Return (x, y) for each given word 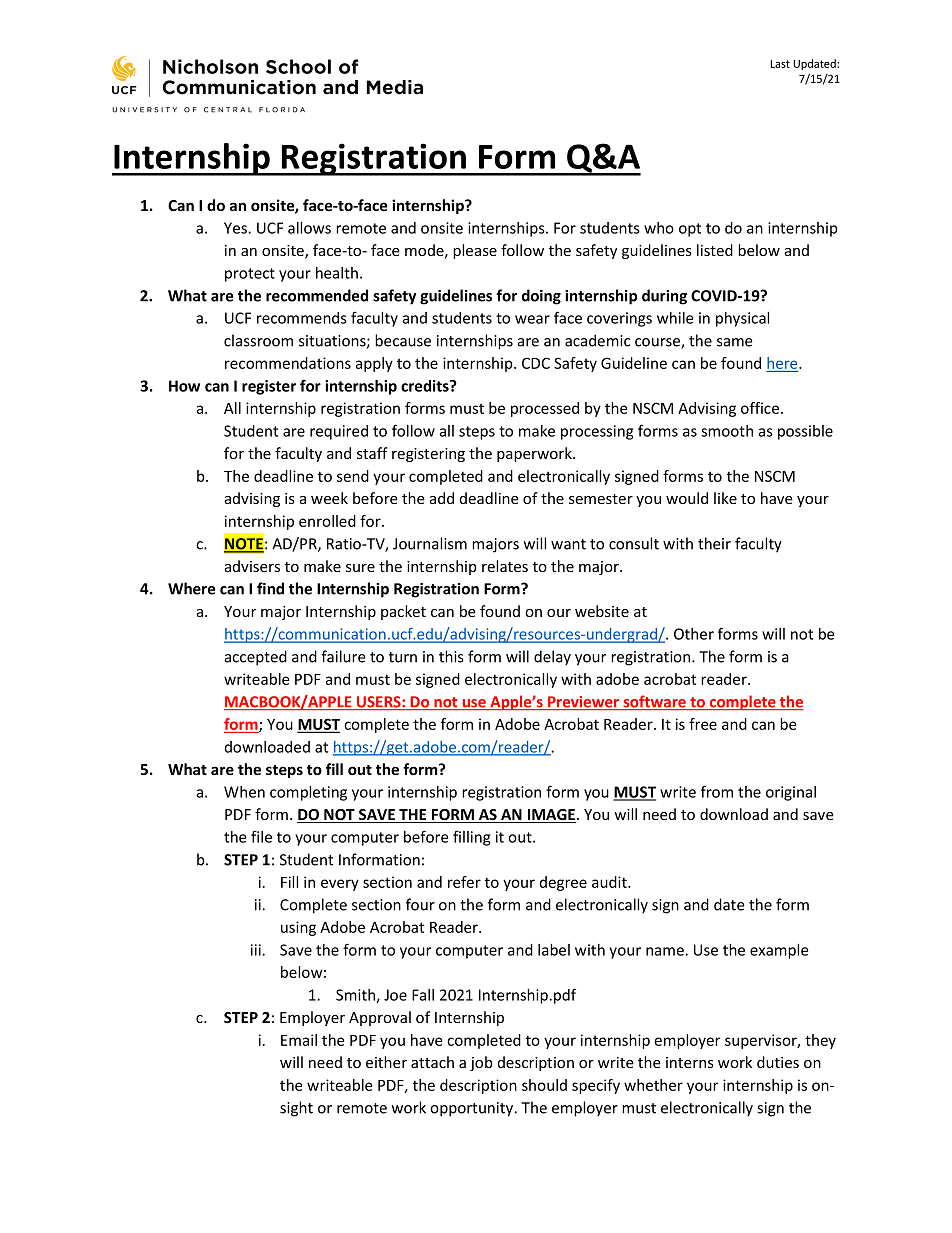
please (475, 251)
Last (780, 64)
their (714, 543)
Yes (236, 228)
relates (505, 566)
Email (299, 1040)
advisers (252, 566)
